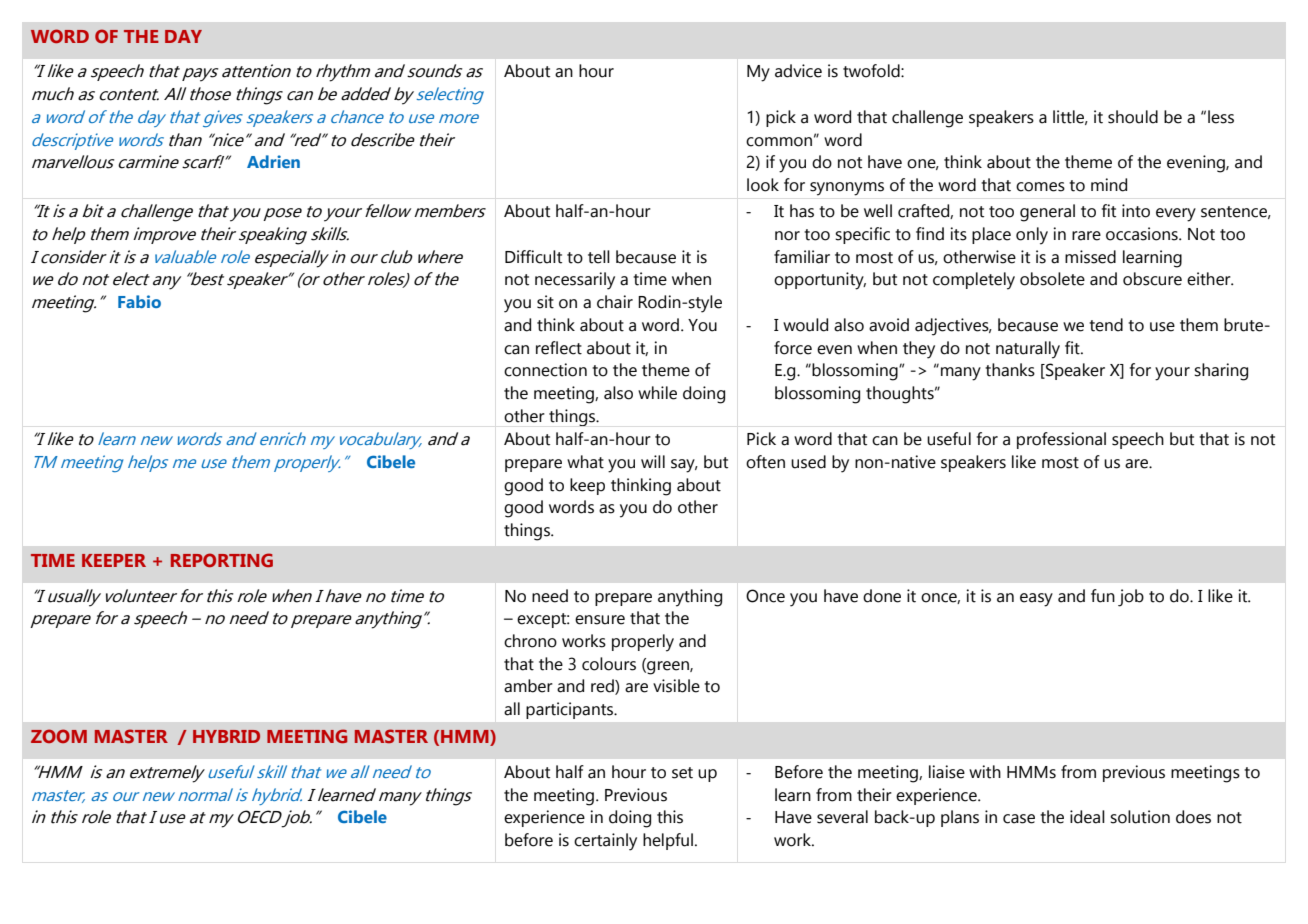  What do you see at coordinates (273, 161) in the page?
I see `Adrien` at bounding box center [273, 161].
